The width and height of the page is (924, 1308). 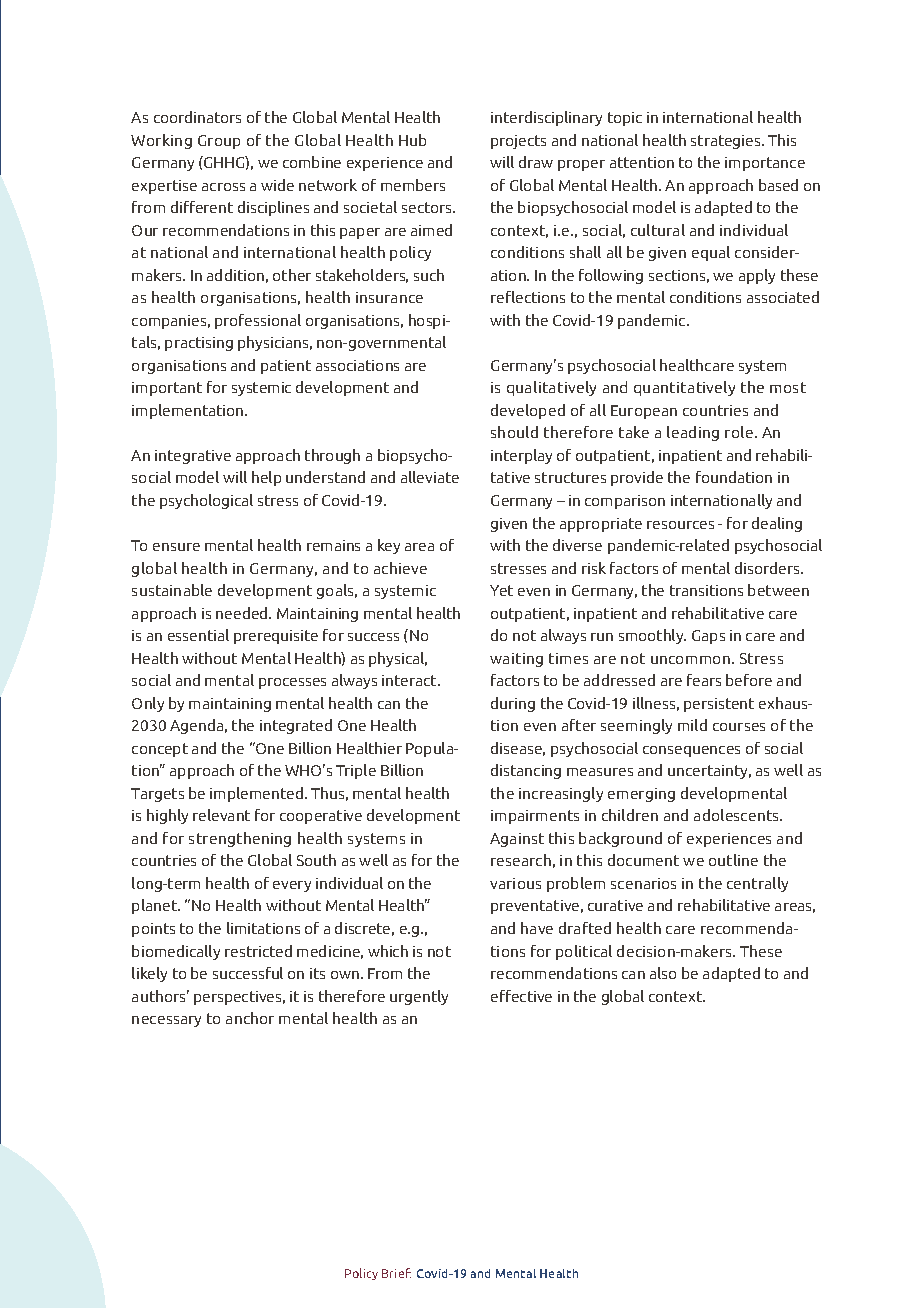 What do you see at coordinates (258, 951) in the page?
I see `restricted` at bounding box center [258, 951].
